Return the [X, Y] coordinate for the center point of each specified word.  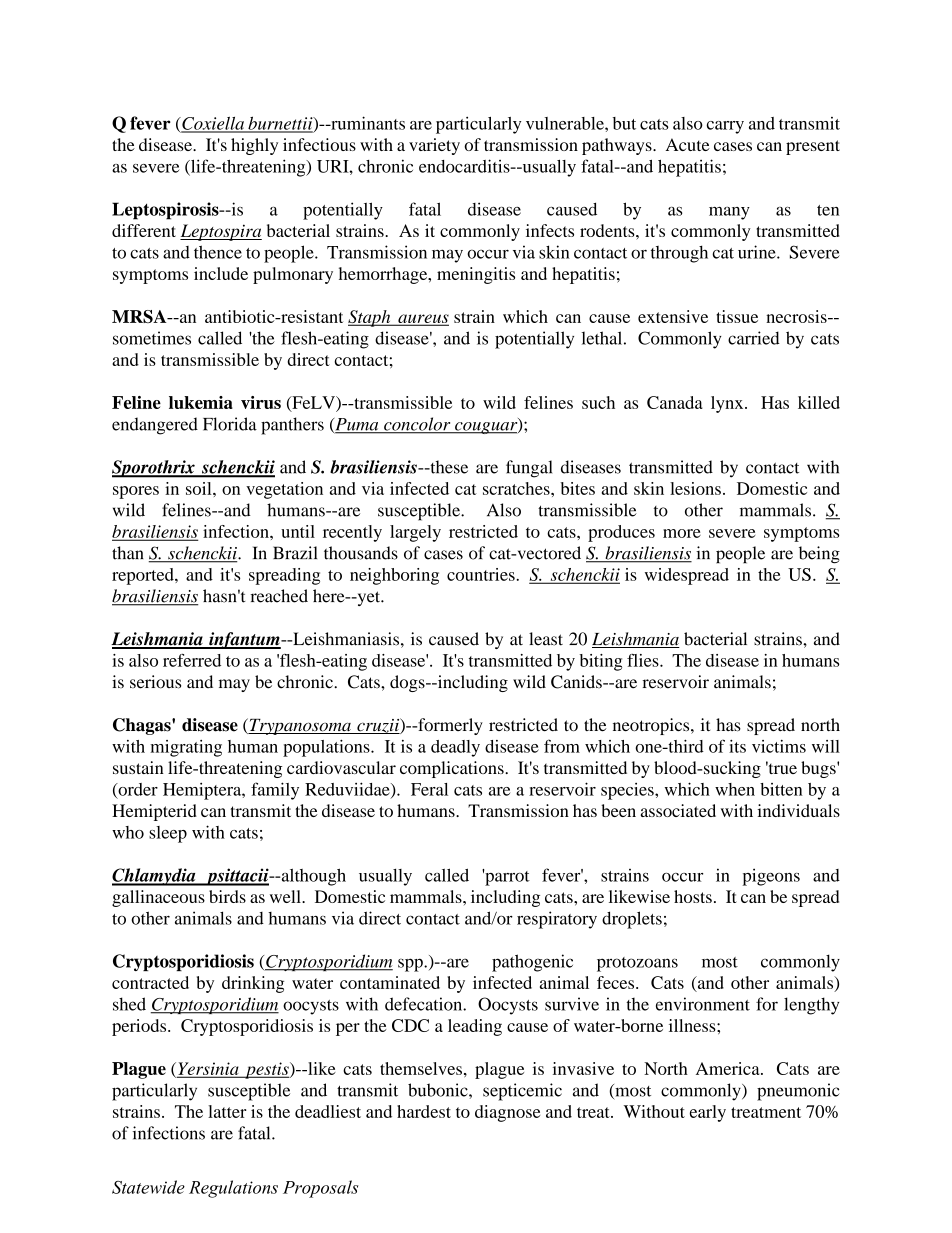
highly [254, 146]
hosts [693, 896]
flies [644, 660]
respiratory [557, 920]
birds [227, 896]
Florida [230, 424]
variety [434, 146]
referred [192, 660]
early [708, 1113]
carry [725, 127]
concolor [417, 425]
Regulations [233, 1189]
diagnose [507, 1113]
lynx [728, 404]
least [546, 639]
